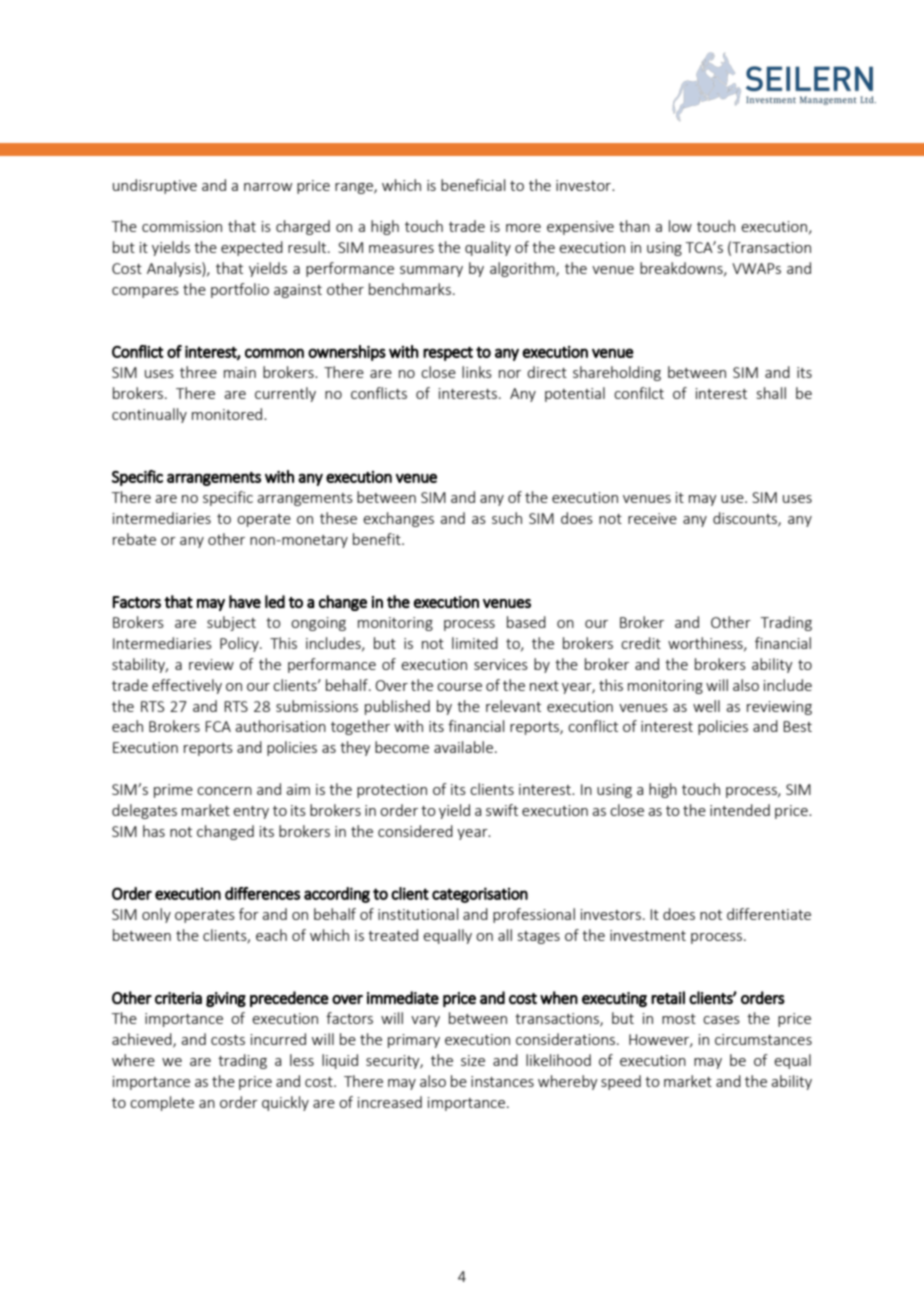 This document has width=924, height=1307. I want to click on have, so click(245, 601).
